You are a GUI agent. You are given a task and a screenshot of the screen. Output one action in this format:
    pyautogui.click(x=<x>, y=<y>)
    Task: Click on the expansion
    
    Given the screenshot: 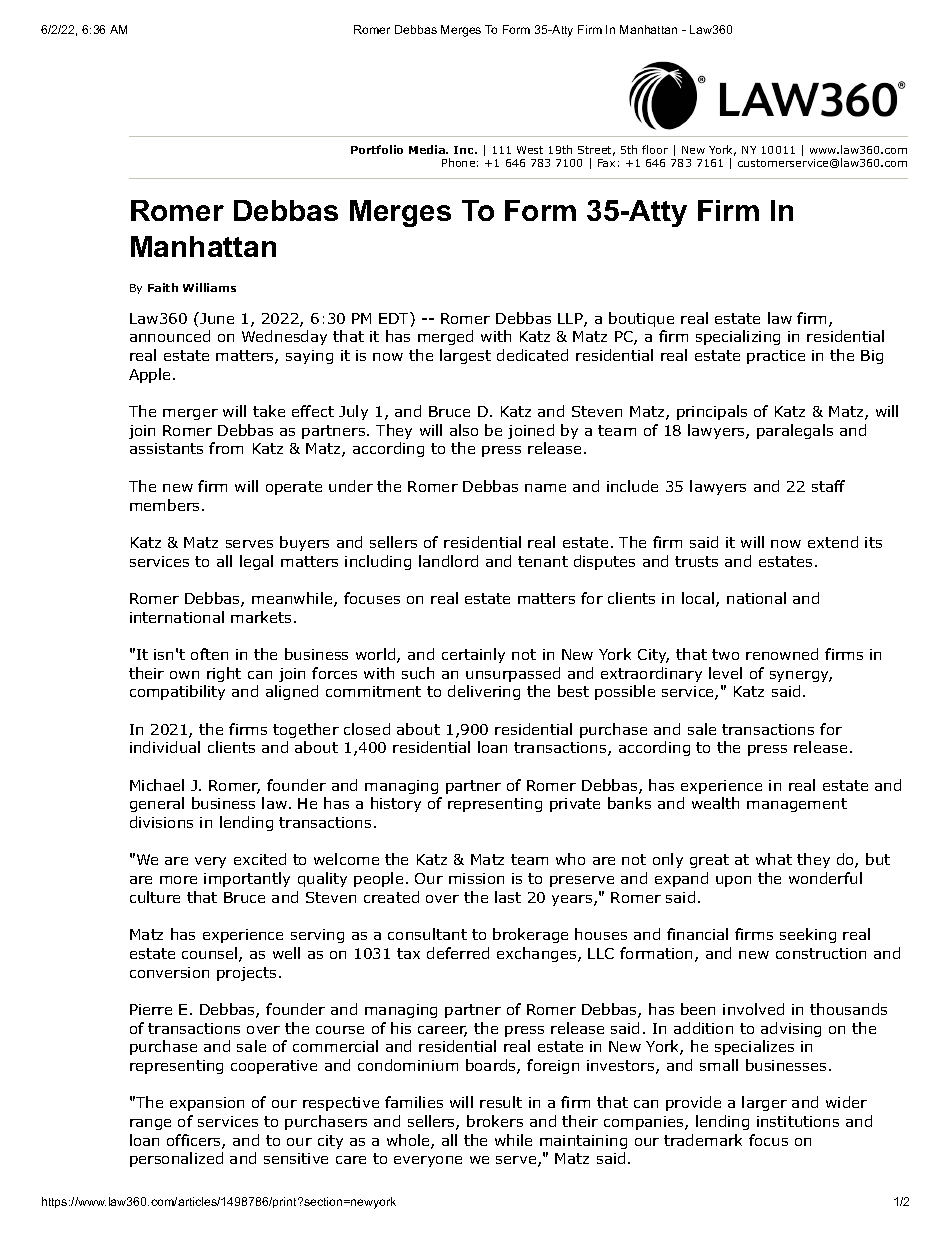 What is the action you would take?
    pyautogui.click(x=207, y=1104)
